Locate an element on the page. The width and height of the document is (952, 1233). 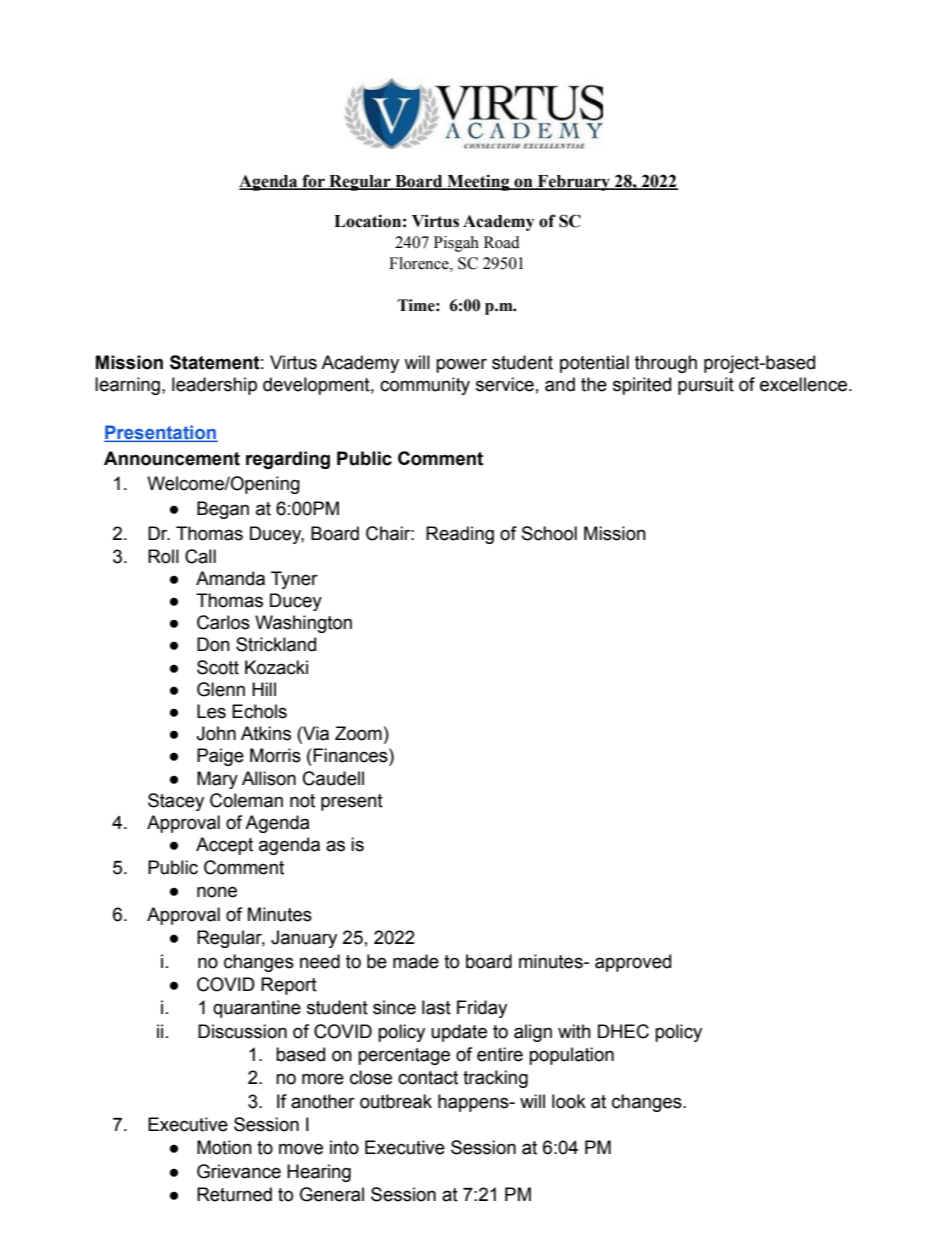
Meeting is located at coordinates (478, 182).
